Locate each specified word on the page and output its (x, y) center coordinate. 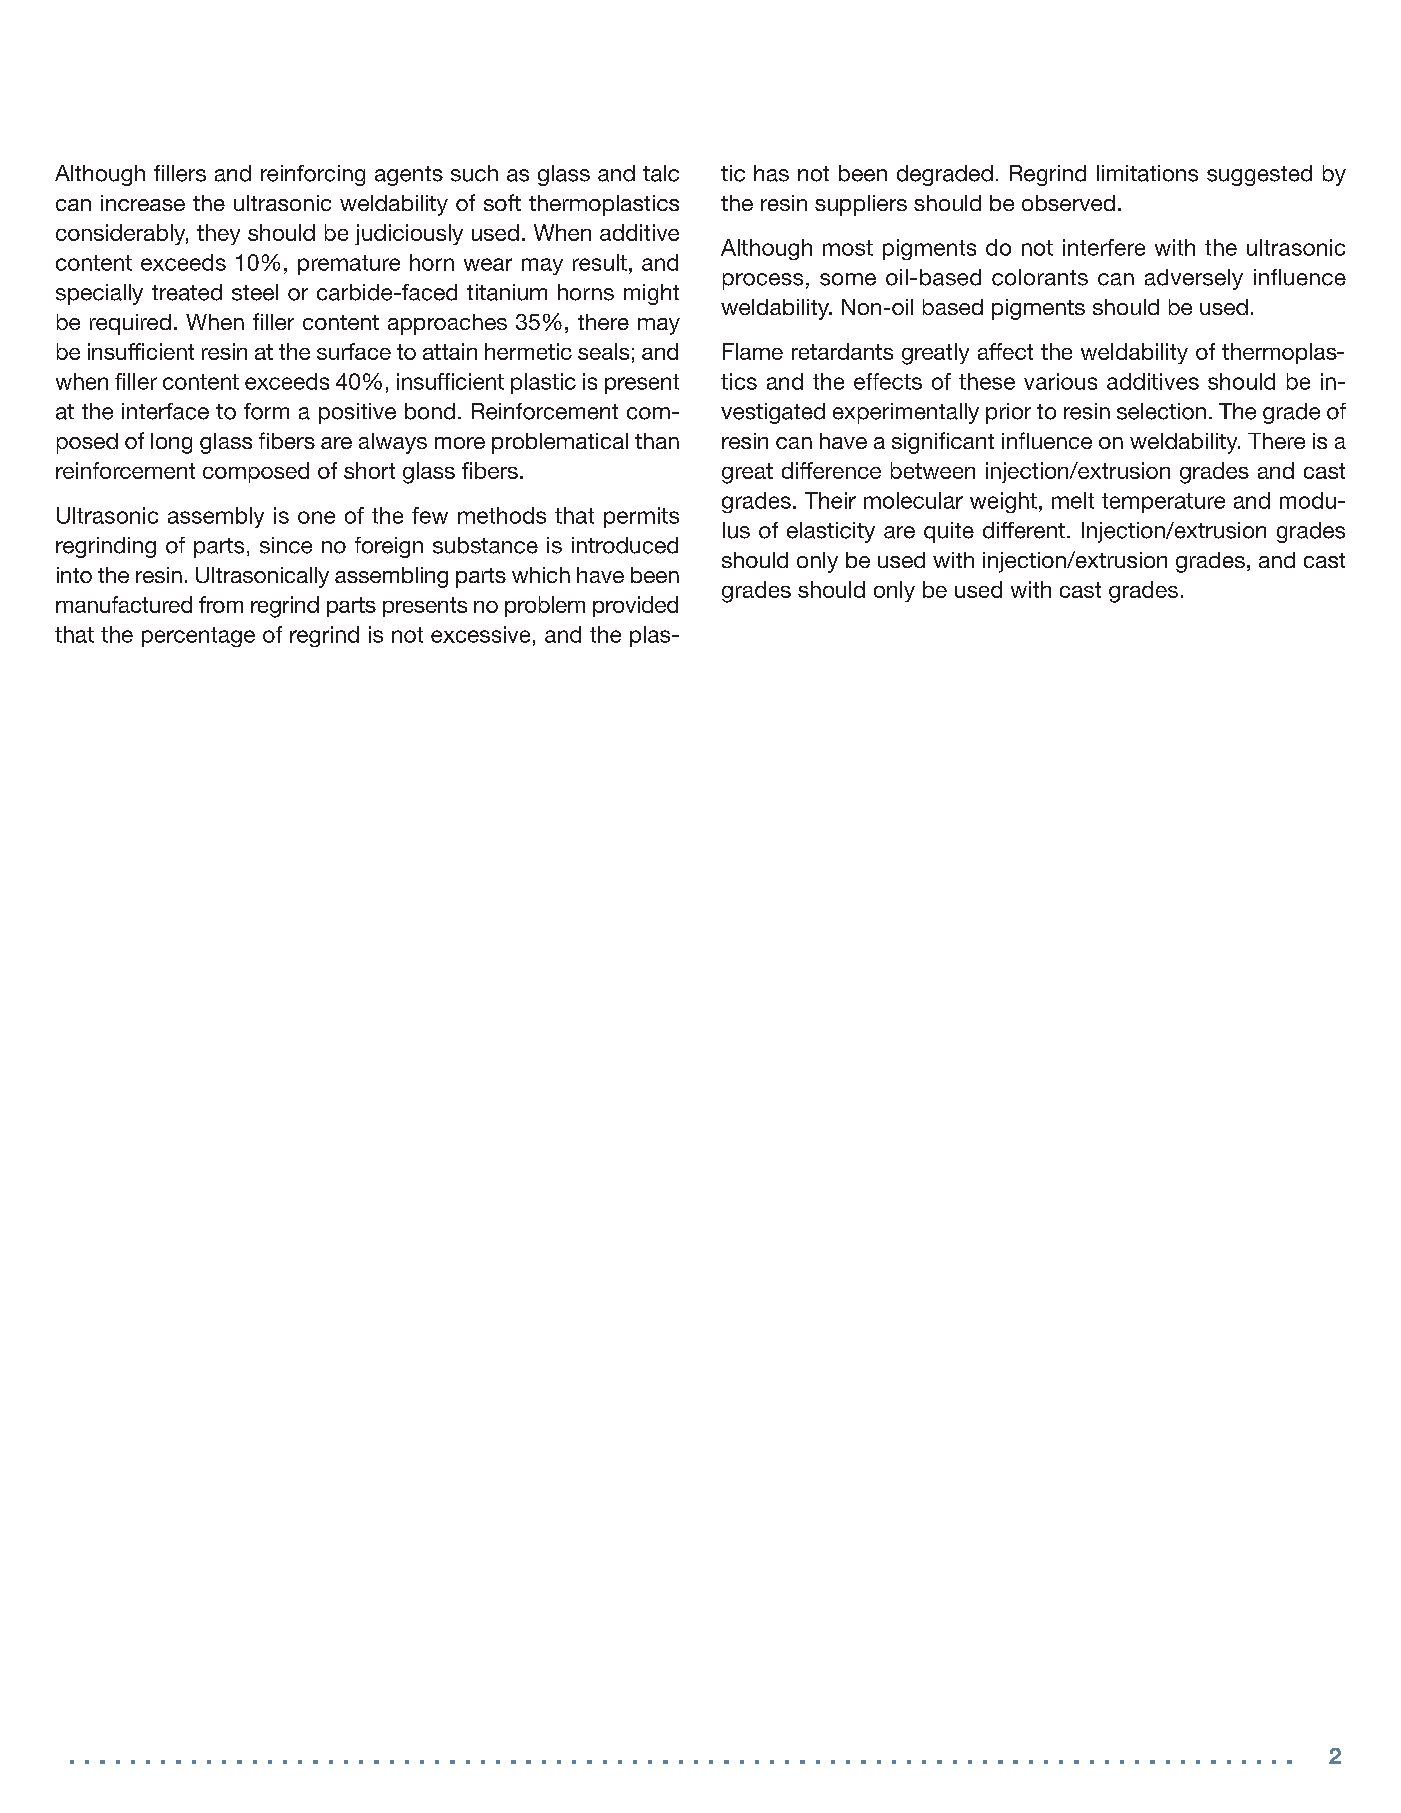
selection (1161, 411)
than (657, 441)
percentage (198, 637)
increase (143, 203)
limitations (1147, 173)
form (266, 411)
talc (661, 173)
